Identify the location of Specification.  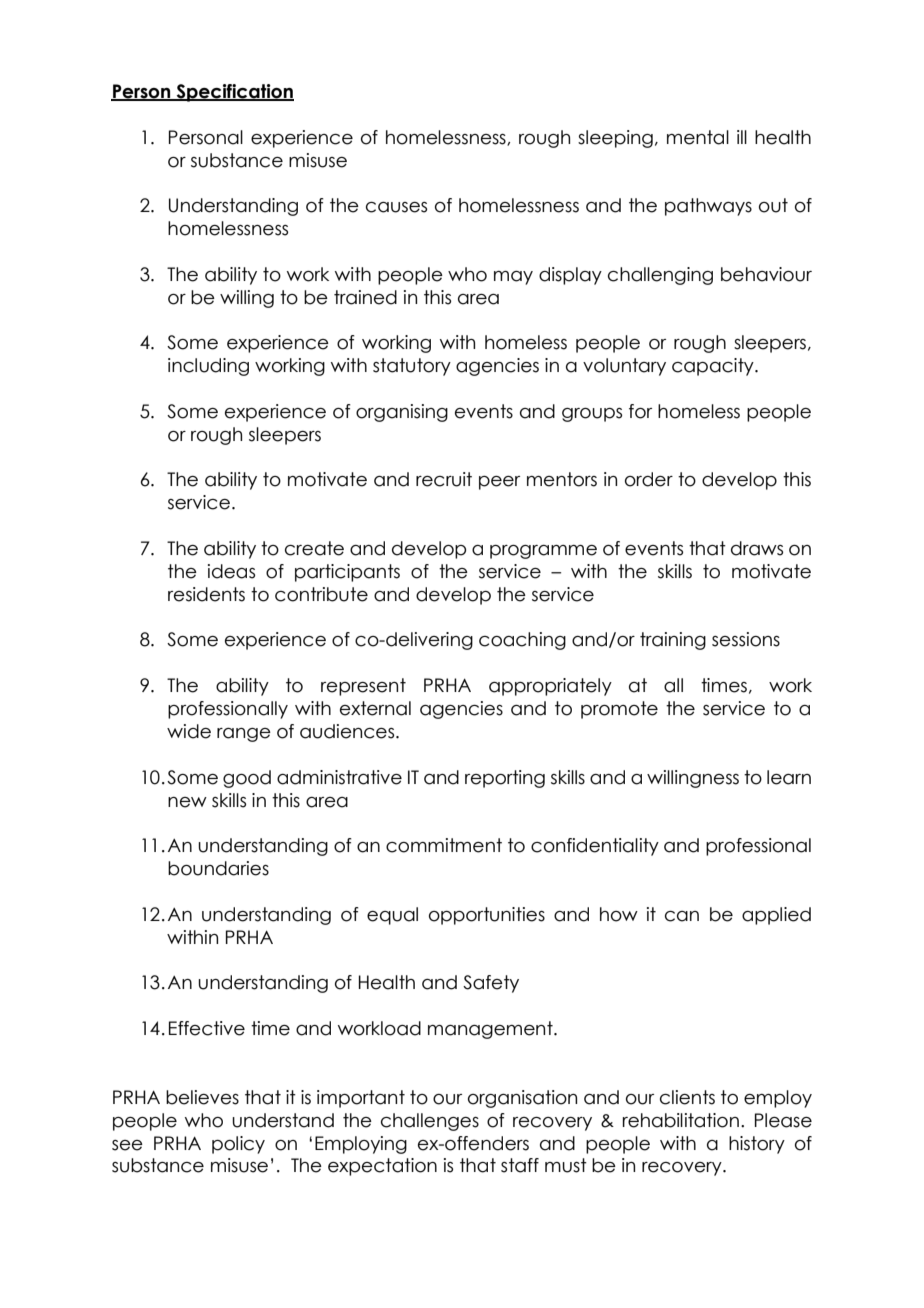
(234, 93).
